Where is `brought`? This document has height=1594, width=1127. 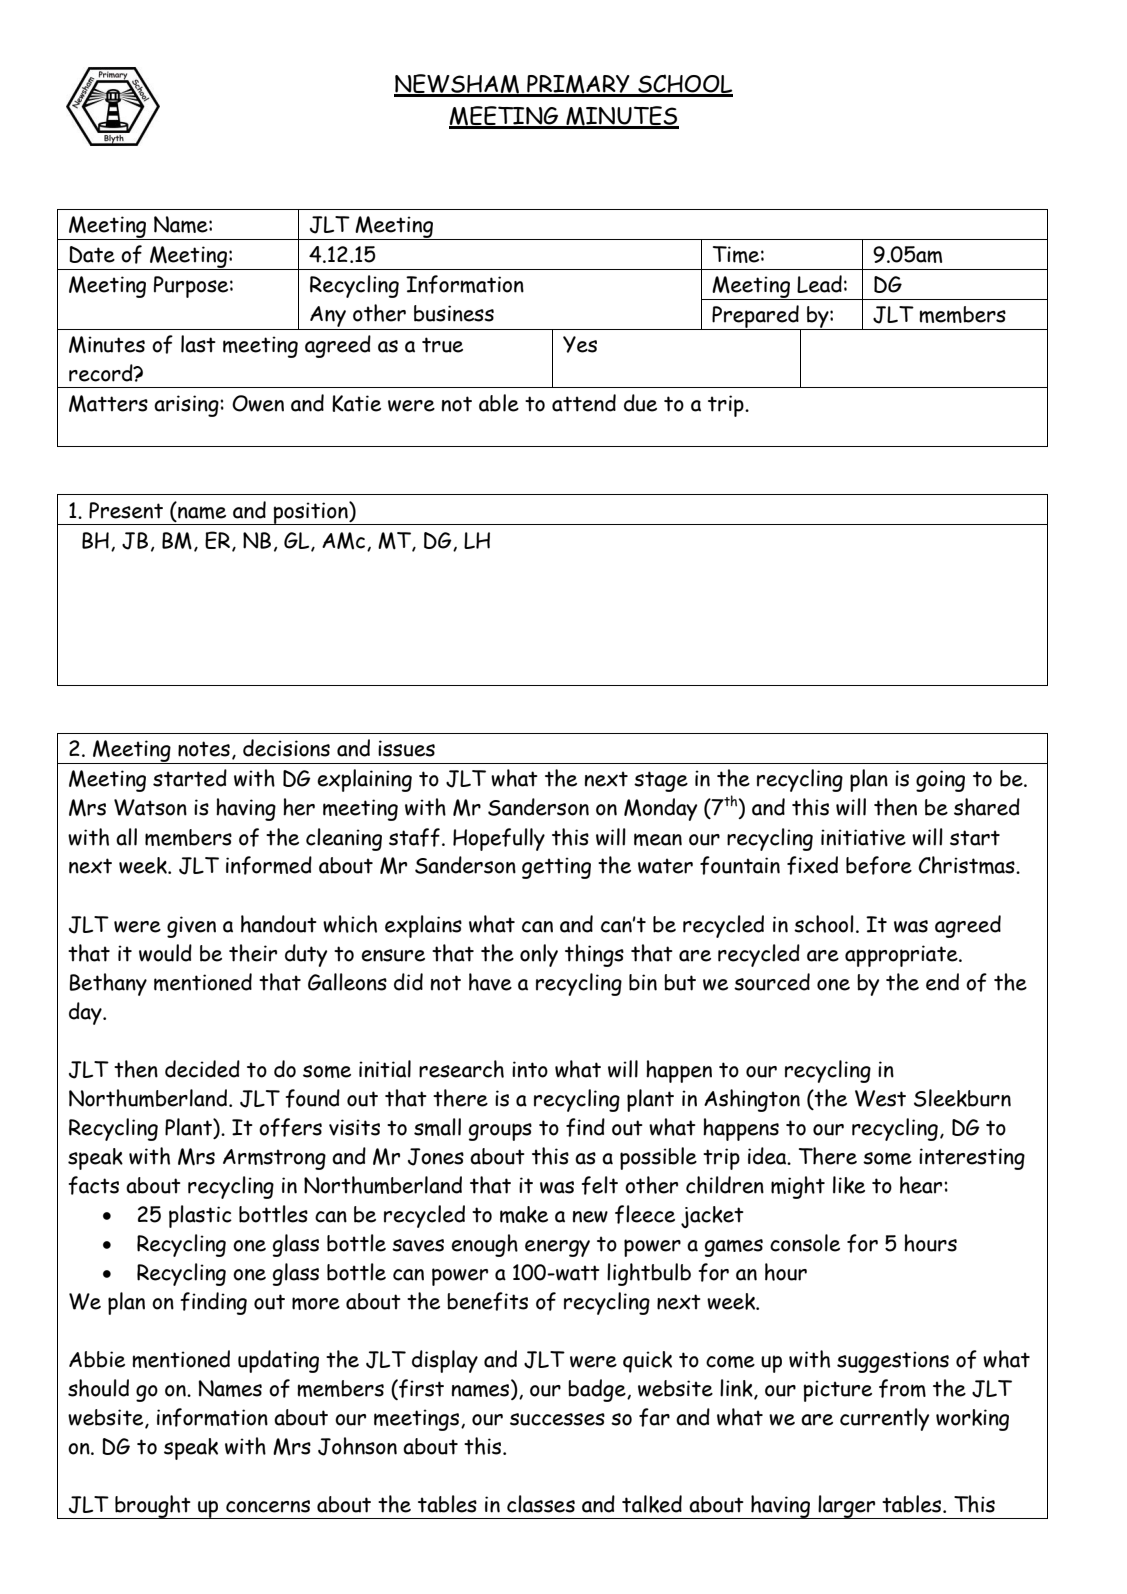
brought is located at coordinates (153, 1507).
